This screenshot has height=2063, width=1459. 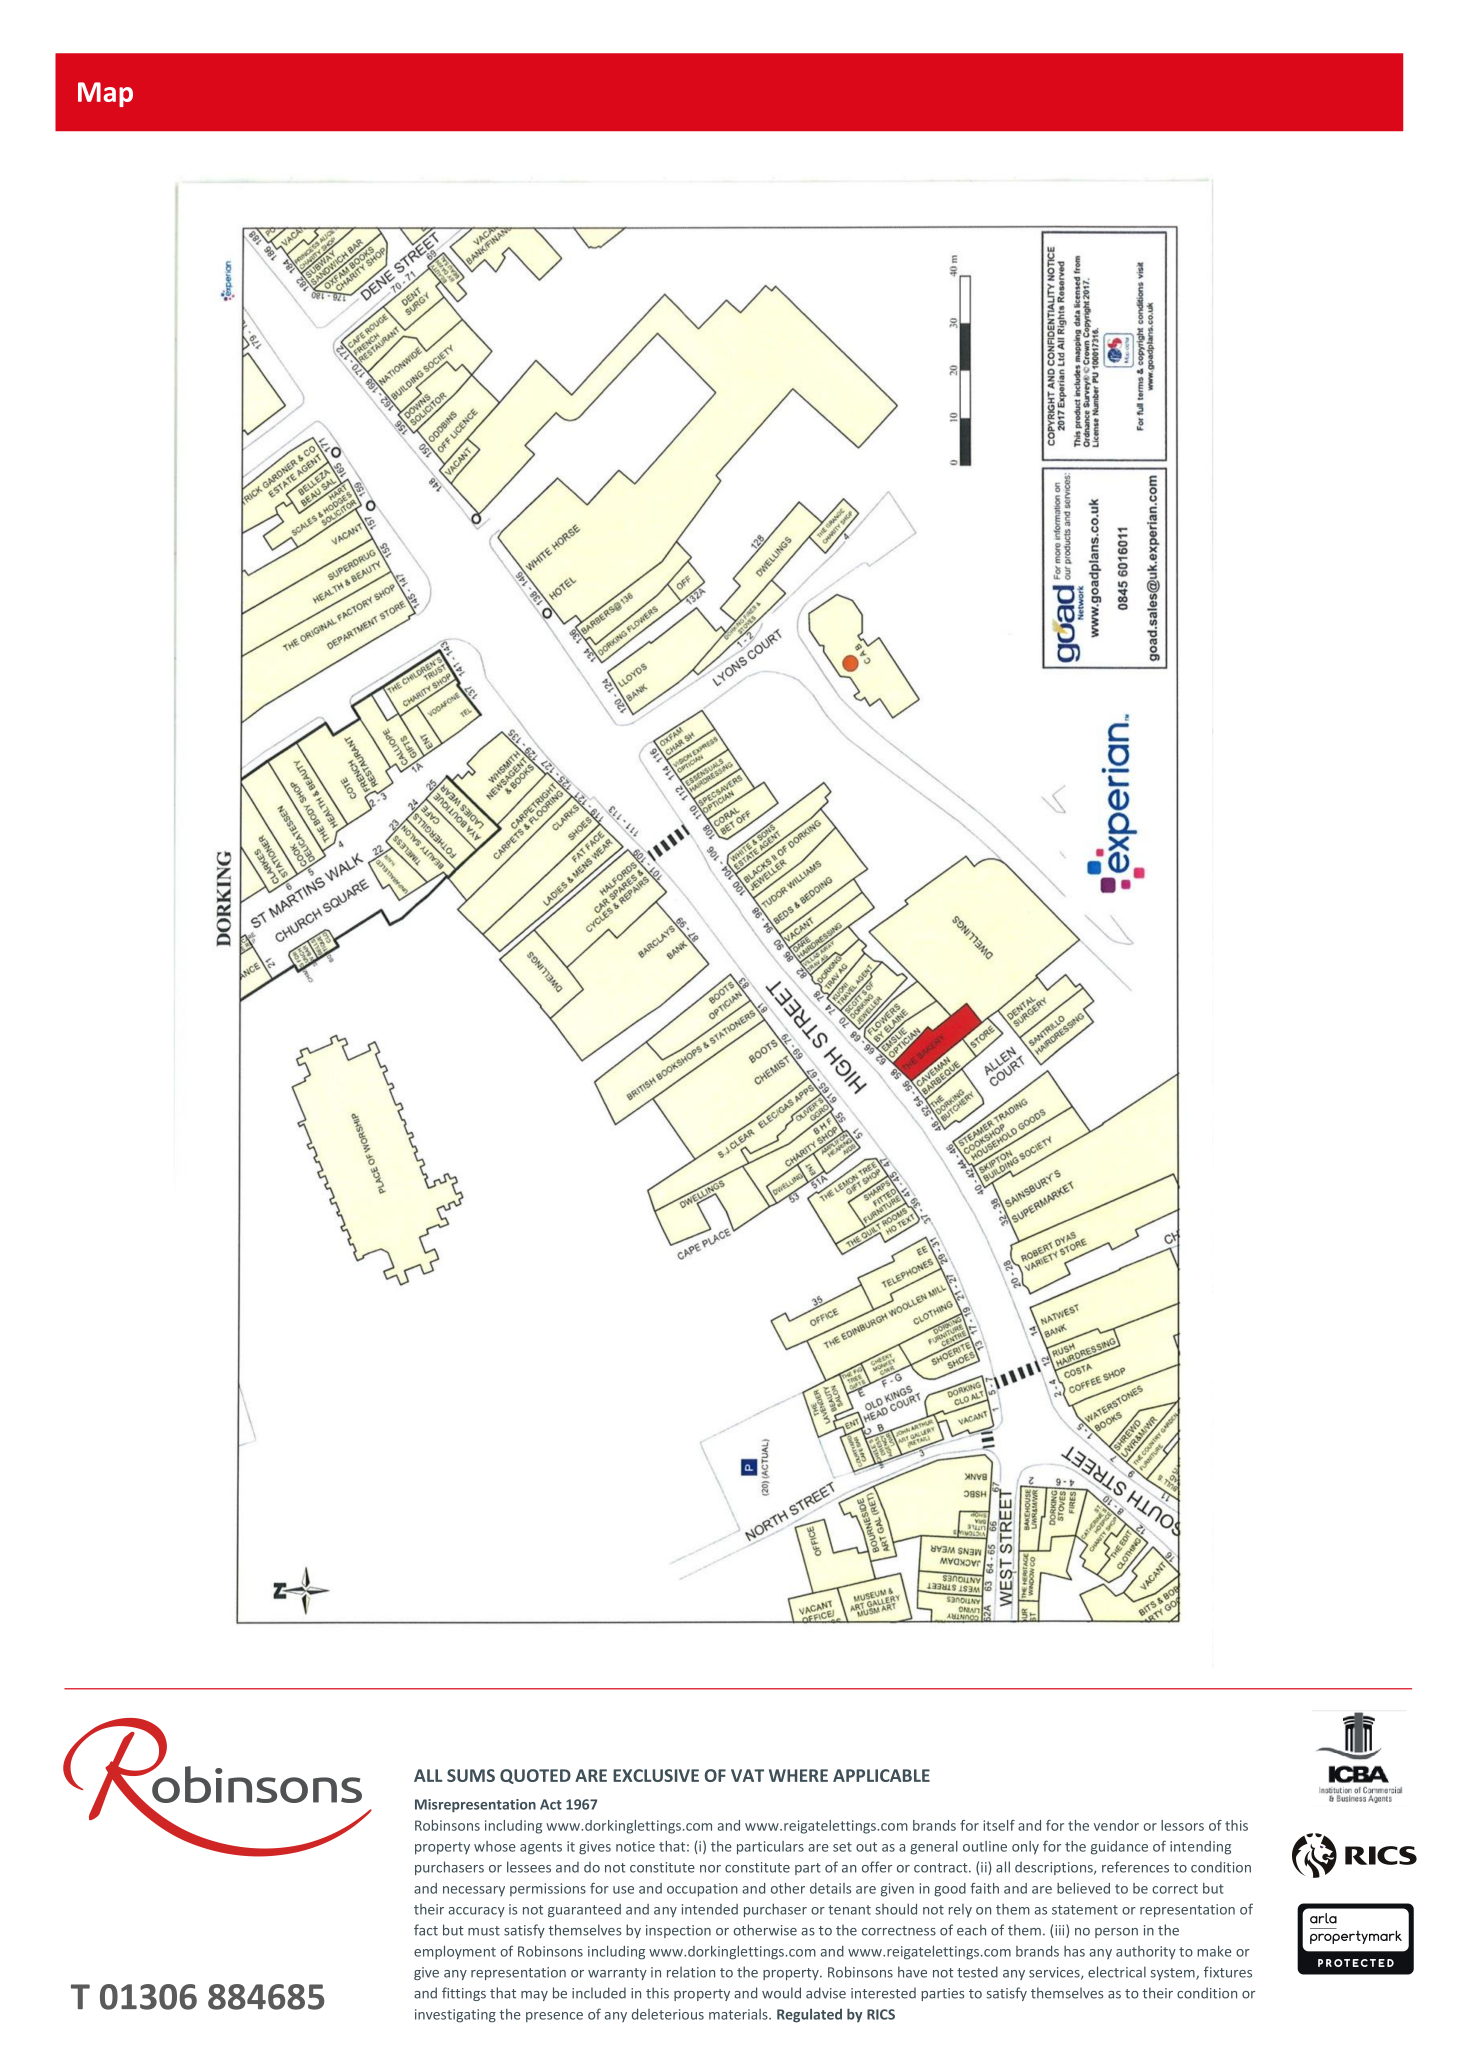 What do you see at coordinates (881, 1775) in the screenshot?
I see `APPLICABLE` at bounding box center [881, 1775].
